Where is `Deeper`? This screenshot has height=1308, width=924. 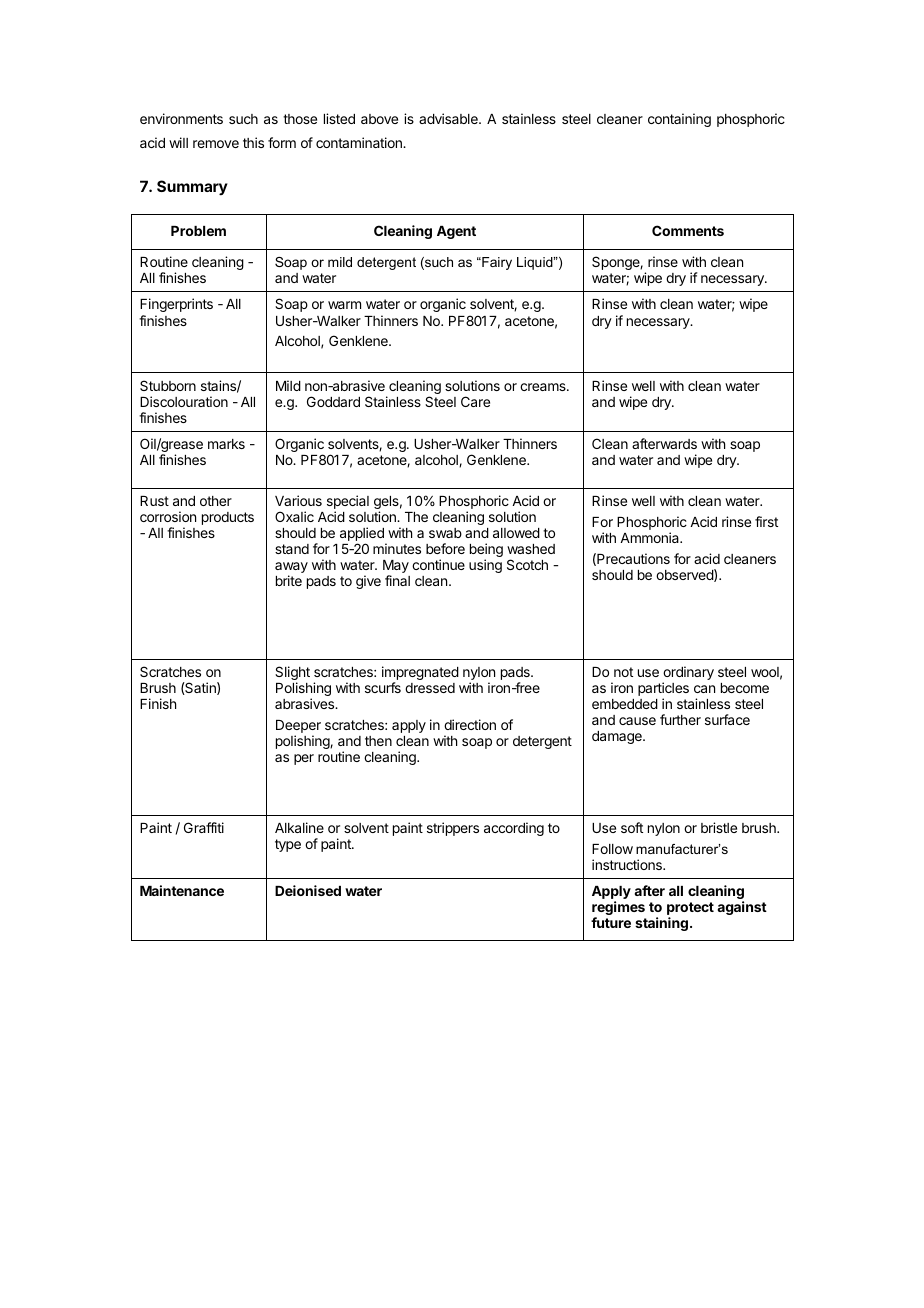 Deeper is located at coordinates (298, 728).
